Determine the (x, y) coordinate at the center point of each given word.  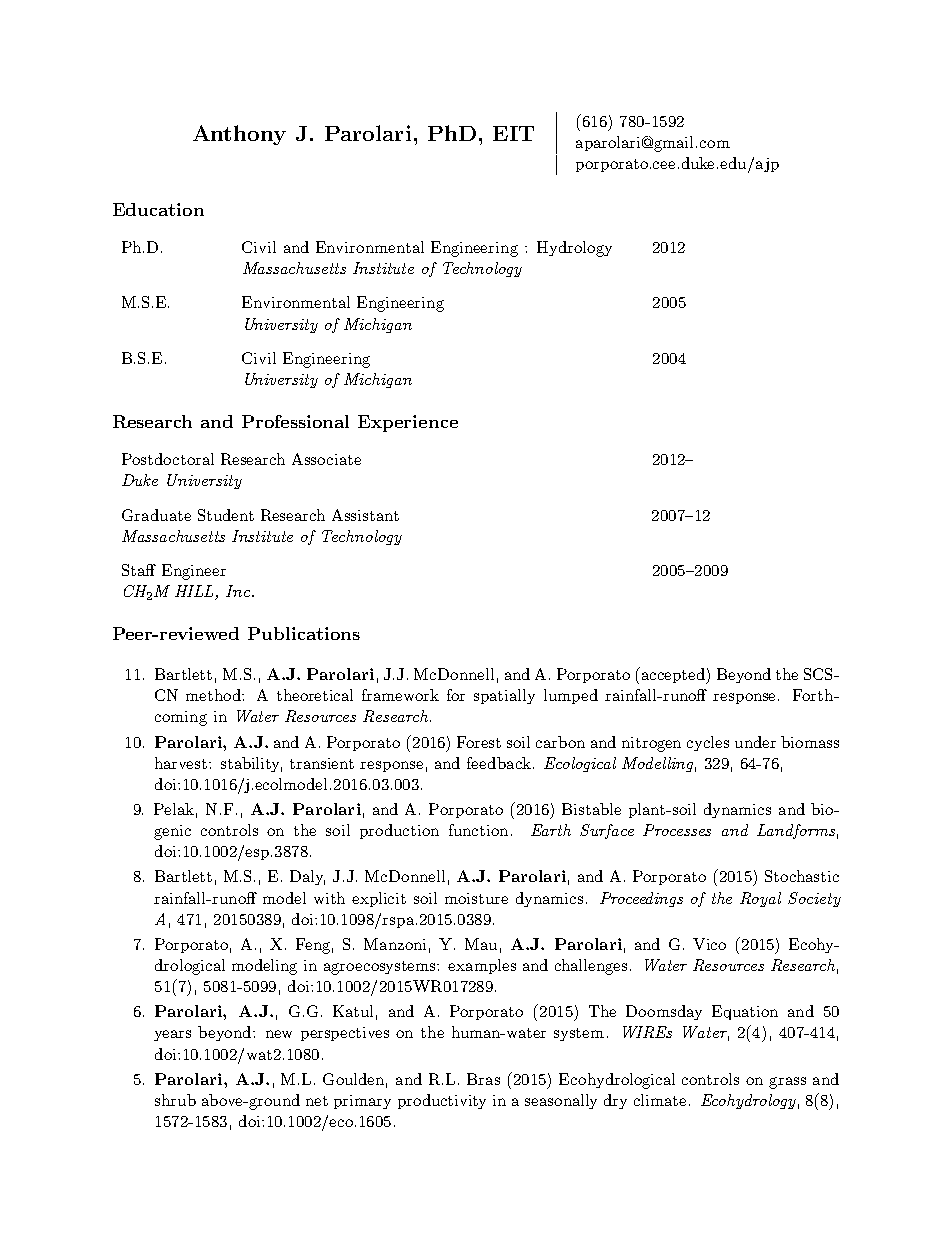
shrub (175, 1100)
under (755, 742)
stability (251, 764)
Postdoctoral (168, 459)
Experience (408, 423)
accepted (675, 676)
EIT (513, 133)
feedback (499, 763)
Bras (483, 1079)
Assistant (365, 515)
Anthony (239, 135)
